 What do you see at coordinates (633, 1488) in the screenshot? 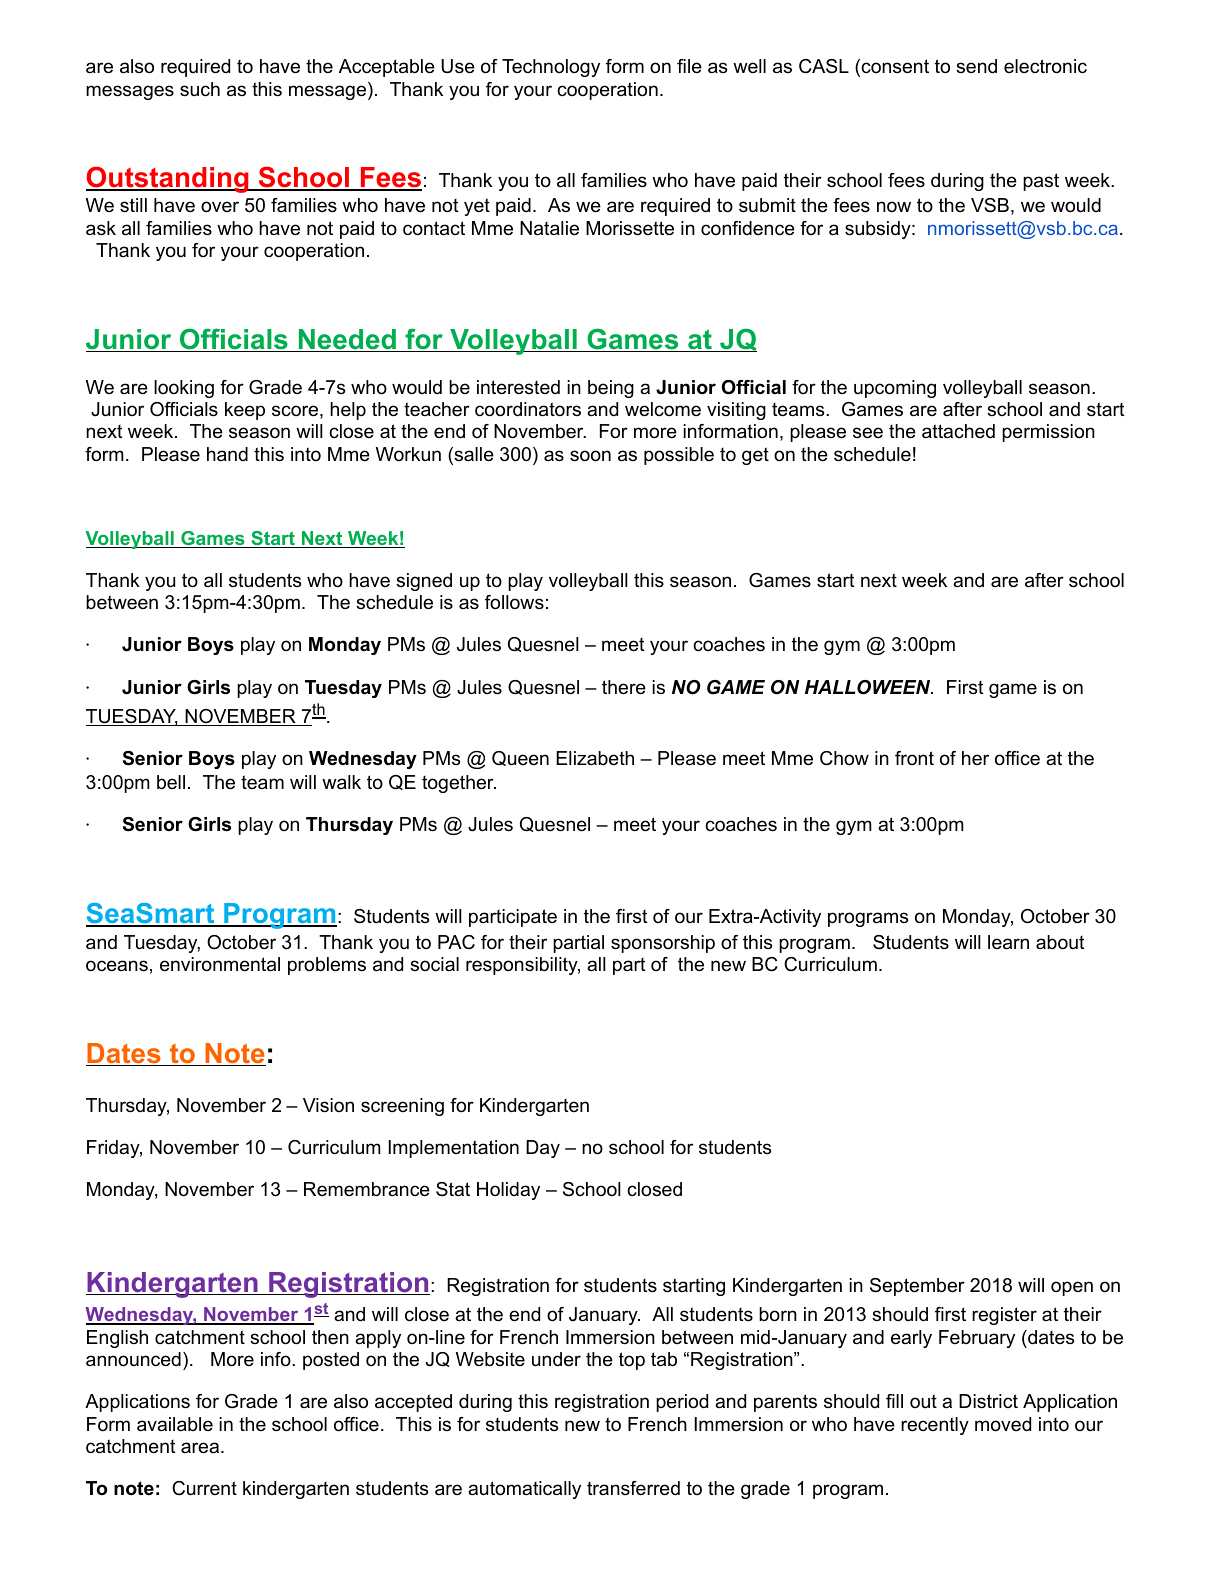
I see `transferred` at bounding box center [633, 1488].
